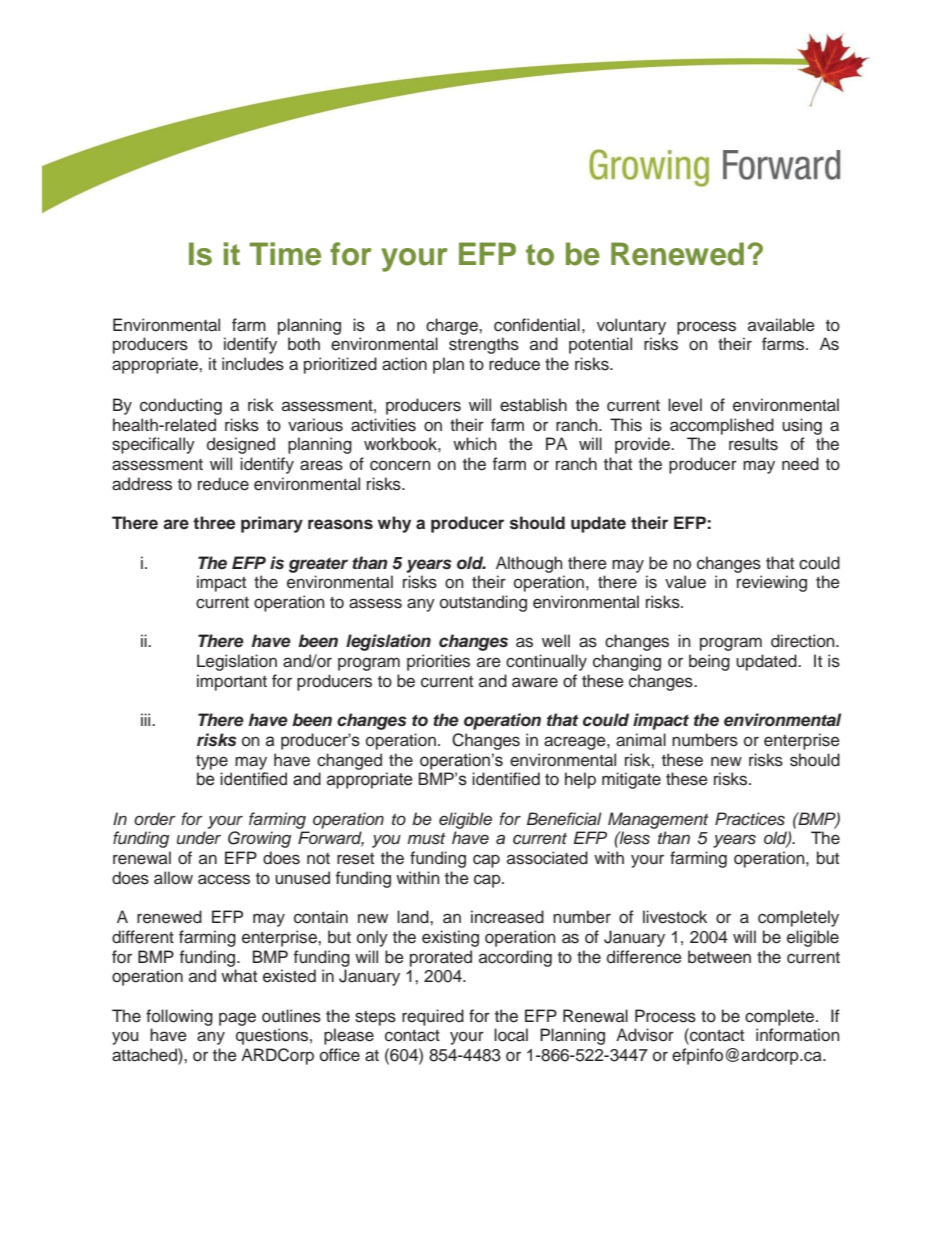 This page has width=952, height=1233. Describe the element at coordinates (241, 445) in the page. I see `designed` at that location.
